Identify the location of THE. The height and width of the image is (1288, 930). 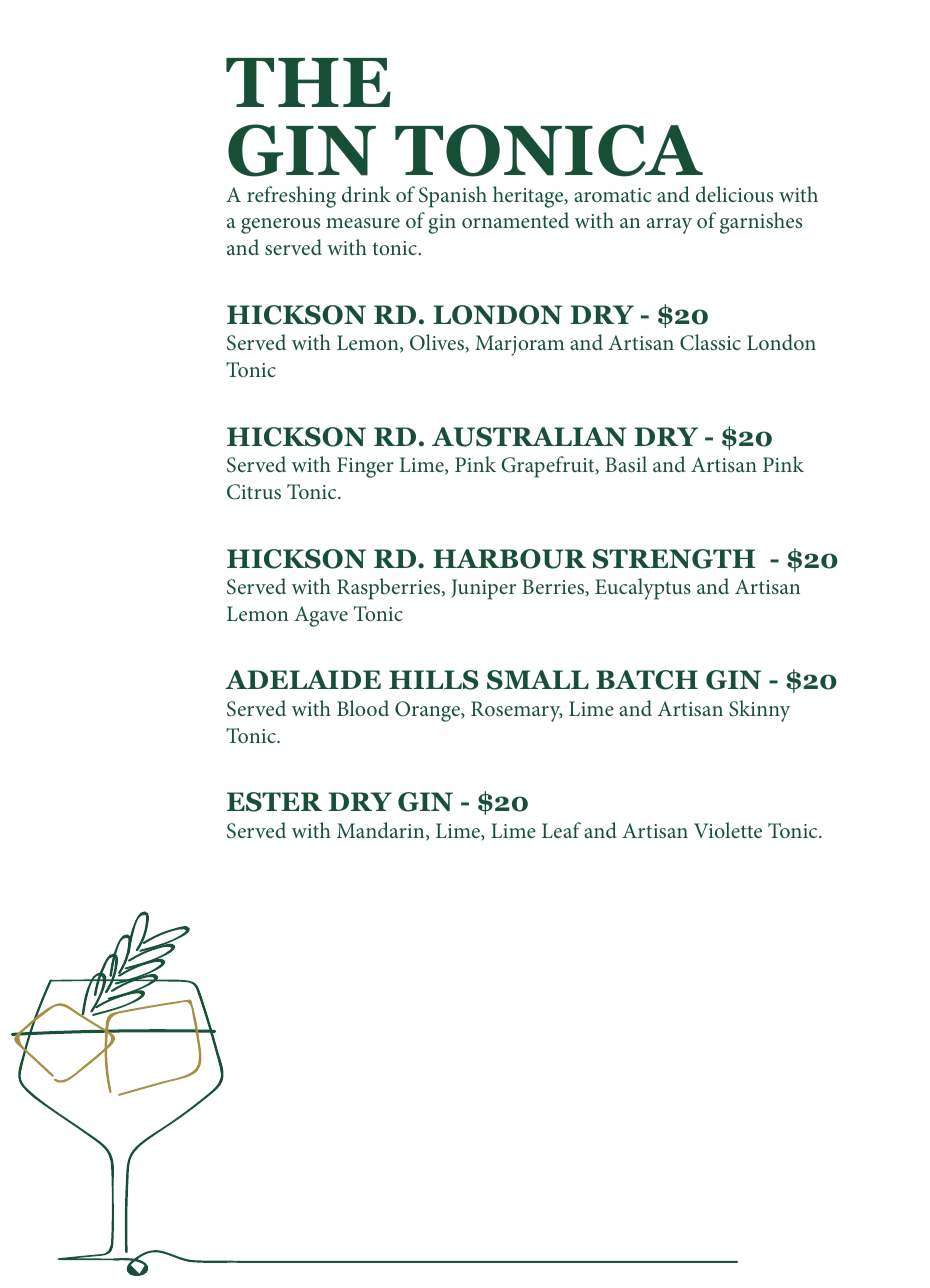
(308, 82).
